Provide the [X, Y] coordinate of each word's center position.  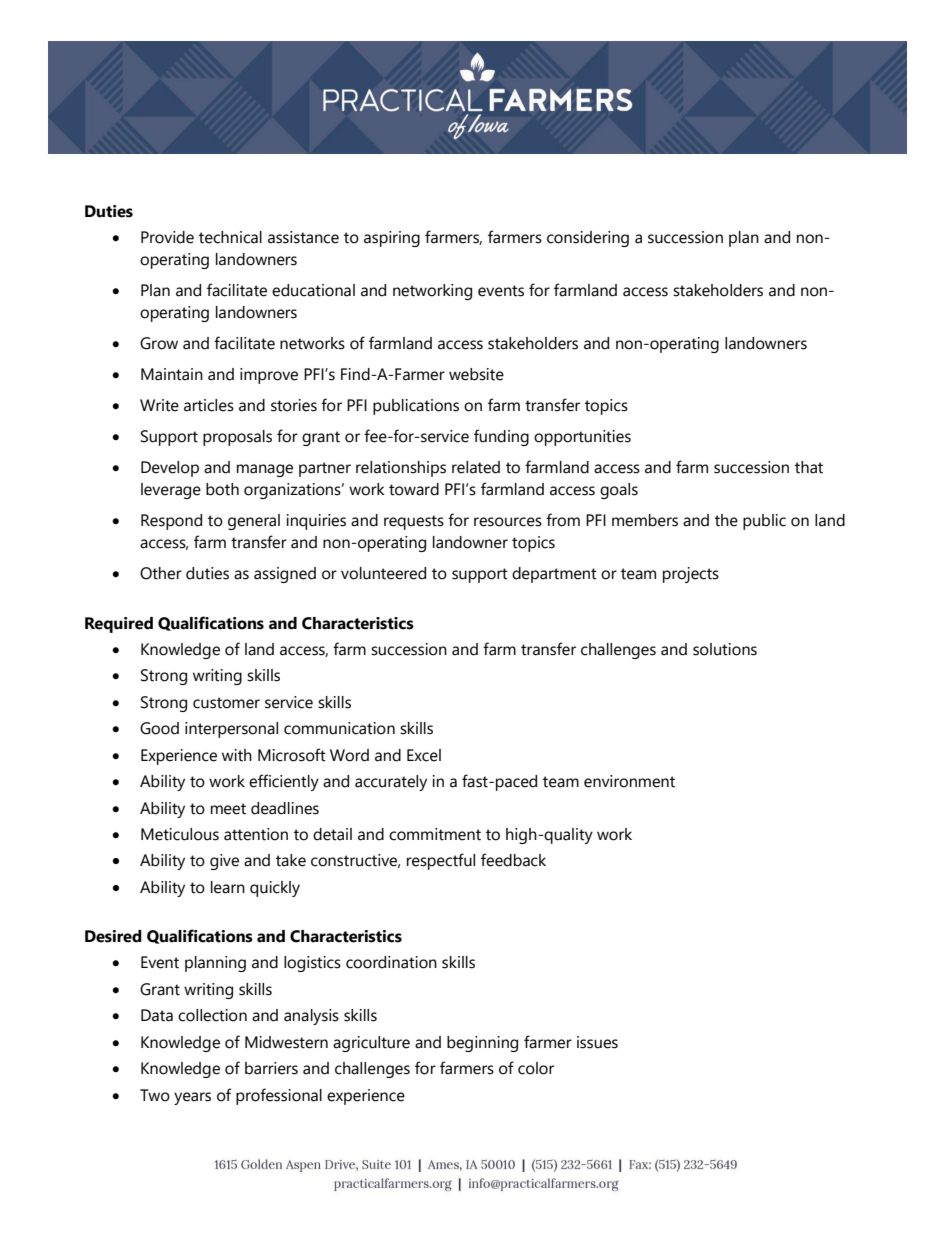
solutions [725, 649]
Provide [167, 237]
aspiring [392, 239]
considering [588, 239]
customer [226, 703]
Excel [424, 755]
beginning [482, 1044]
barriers [271, 1068]
